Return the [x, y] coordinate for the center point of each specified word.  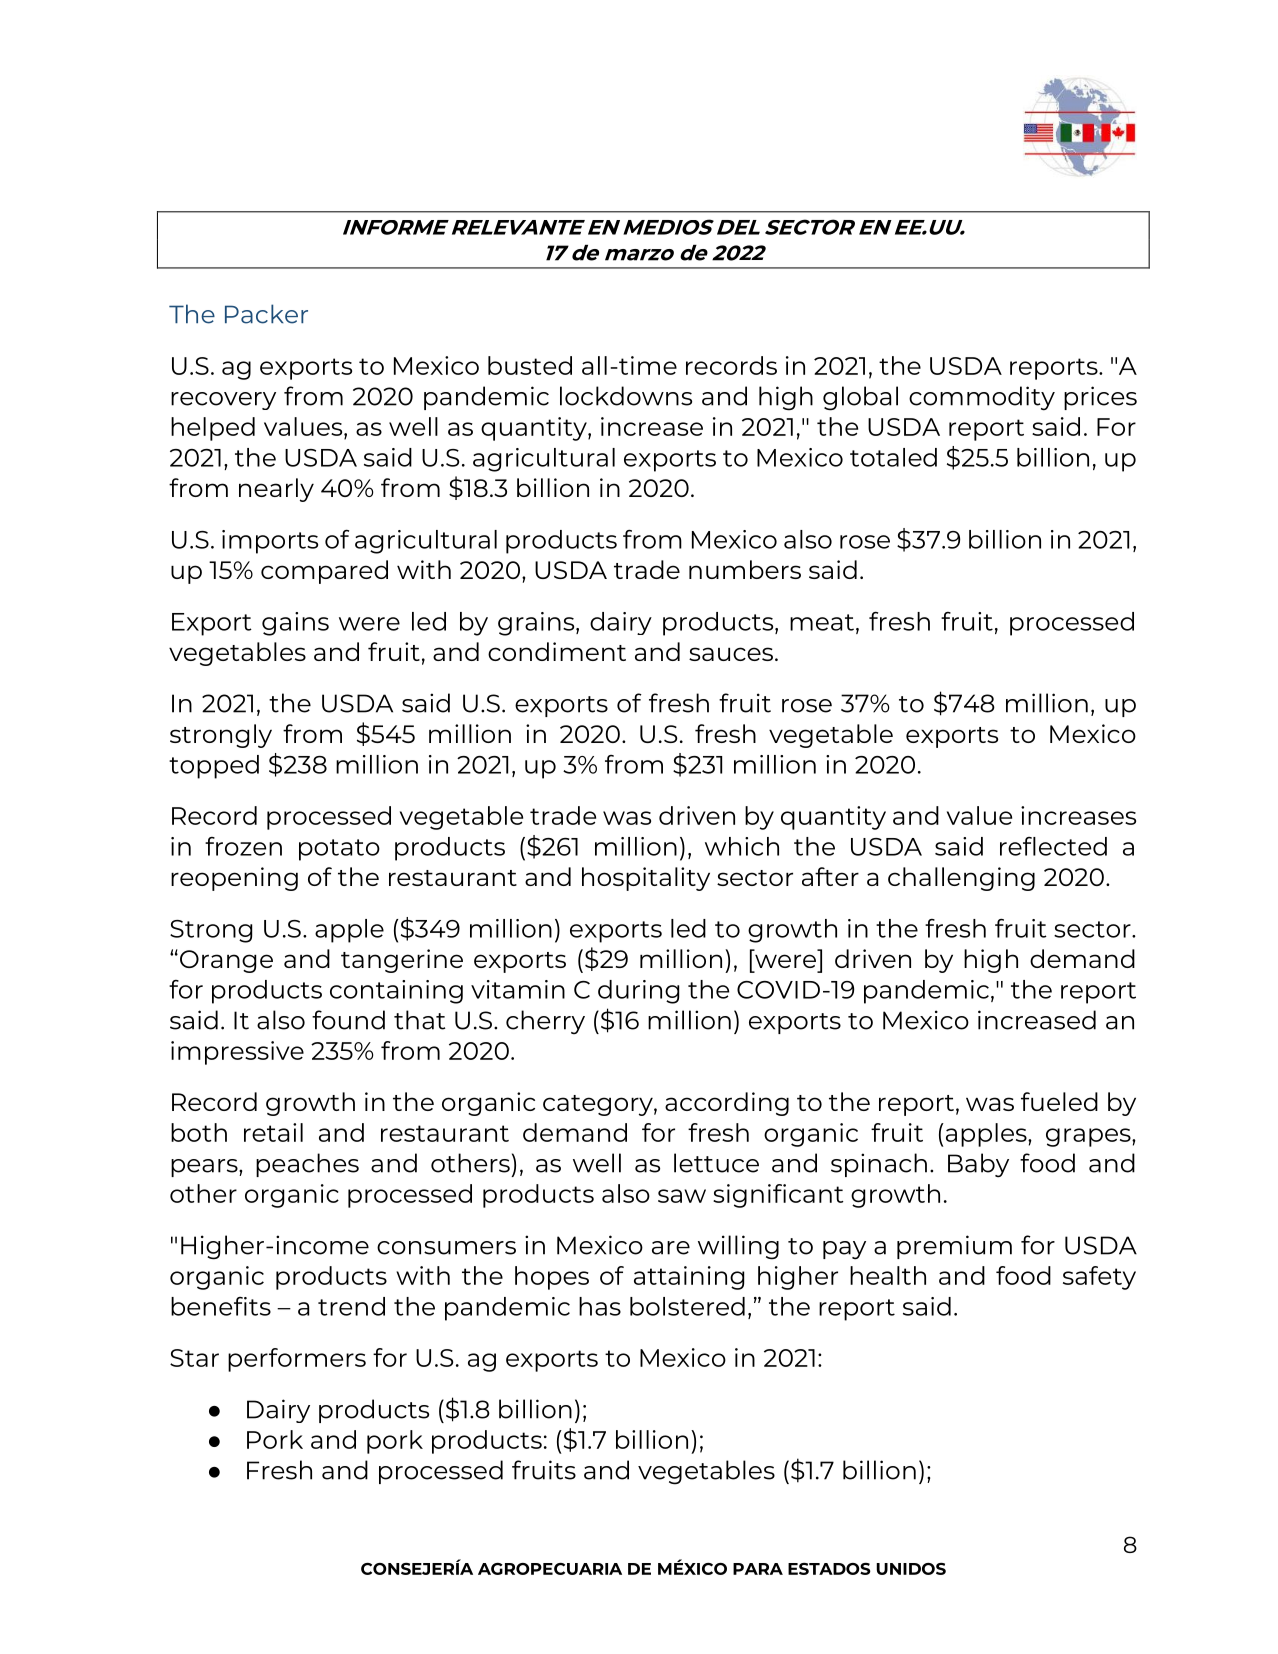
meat [822, 622]
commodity [982, 398]
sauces [731, 654]
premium [954, 1247]
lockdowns [626, 396]
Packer [266, 314]
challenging [961, 879]
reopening [234, 879]
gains [295, 624]
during [638, 992]
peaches [307, 1165]
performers [297, 1360]
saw [682, 1196]
